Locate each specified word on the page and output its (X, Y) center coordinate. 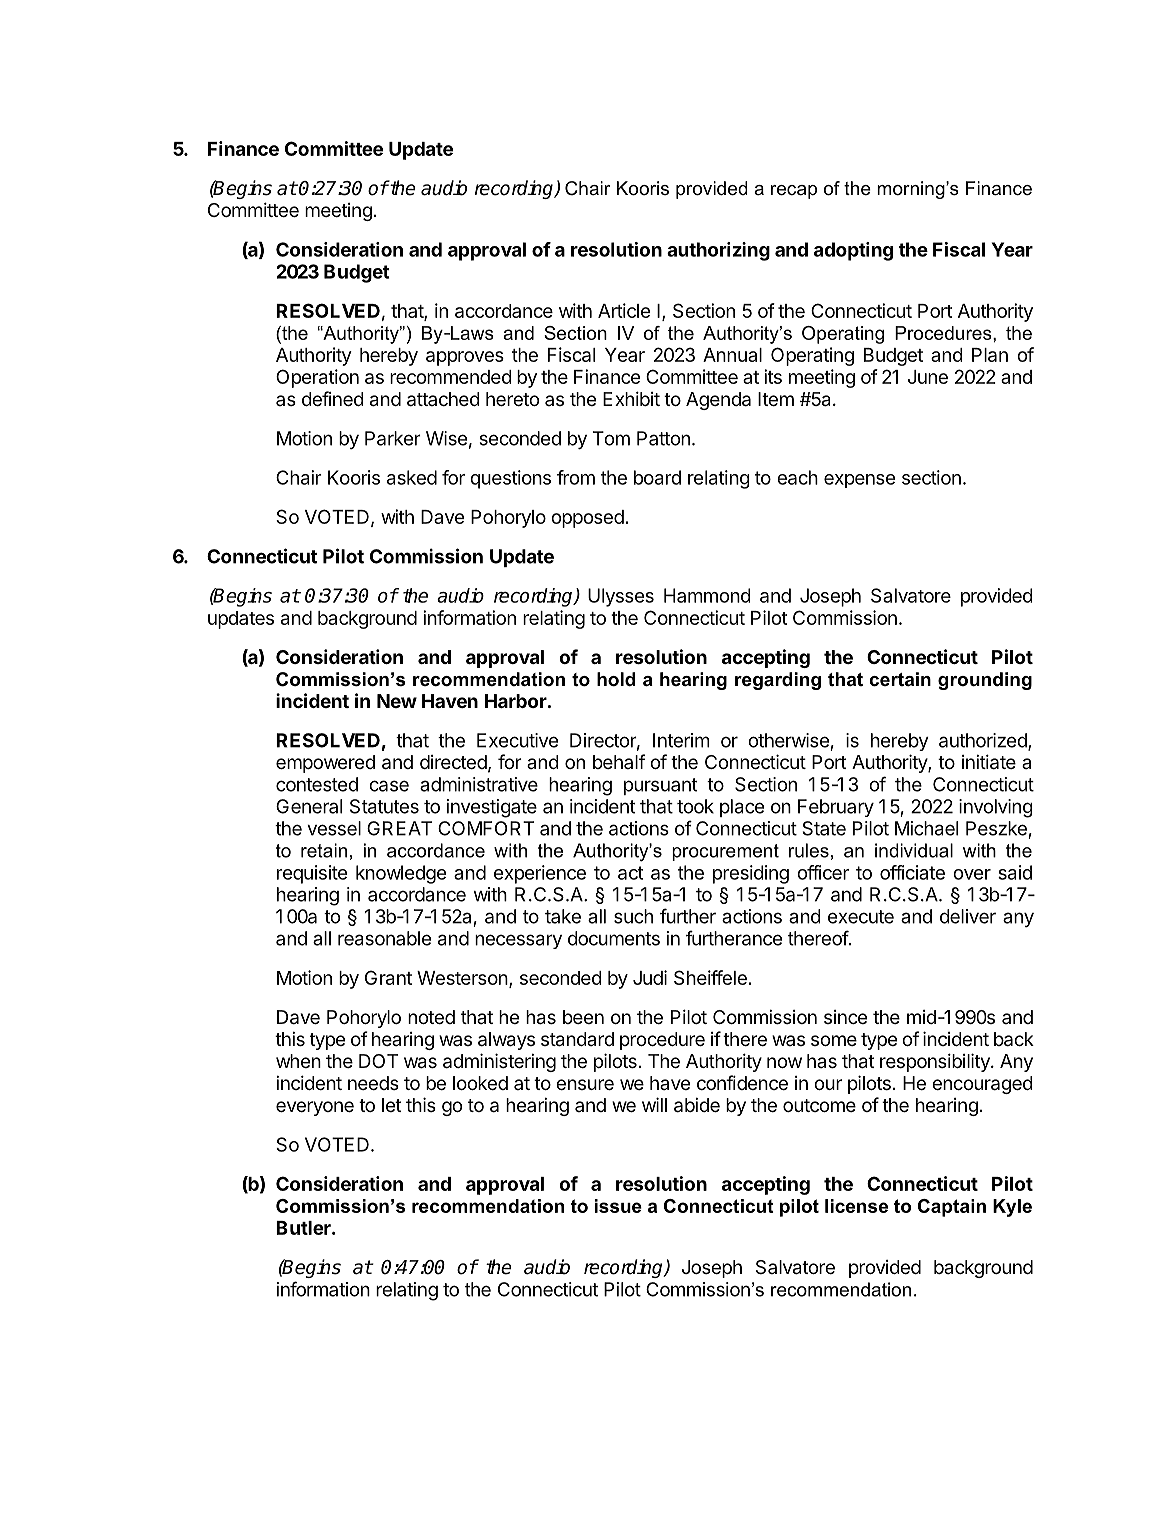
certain (900, 679)
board (657, 477)
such (633, 916)
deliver (968, 916)
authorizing (718, 251)
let (392, 1105)
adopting (853, 251)
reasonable (384, 938)
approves (465, 358)
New (397, 701)
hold (616, 679)
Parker (393, 438)
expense (859, 481)
